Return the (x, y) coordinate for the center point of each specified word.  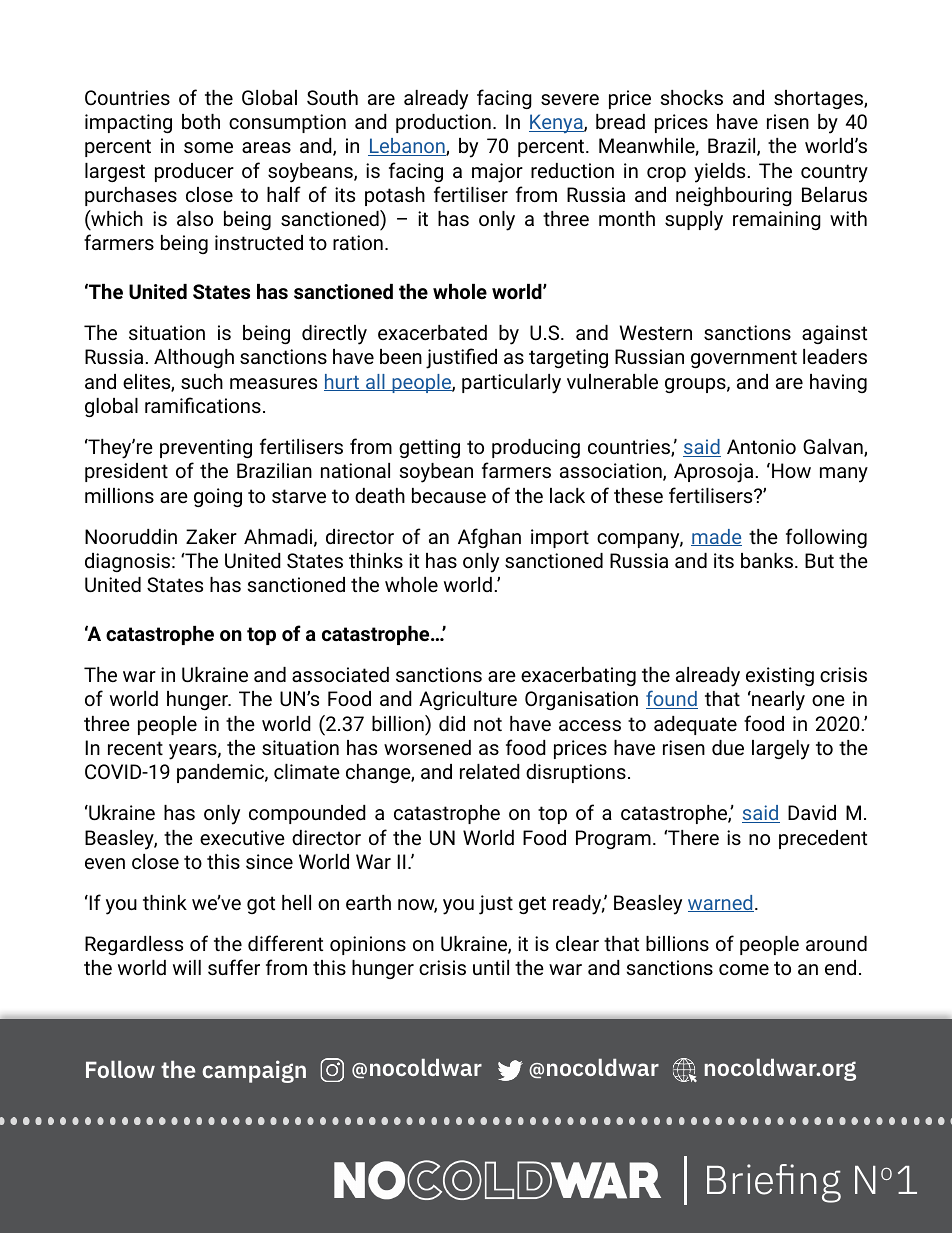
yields (719, 173)
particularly (511, 384)
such (202, 381)
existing (780, 676)
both (201, 121)
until (491, 967)
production (443, 123)
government (744, 359)
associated (340, 674)
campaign (254, 1071)
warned (721, 903)
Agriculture (468, 700)
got (261, 905)
